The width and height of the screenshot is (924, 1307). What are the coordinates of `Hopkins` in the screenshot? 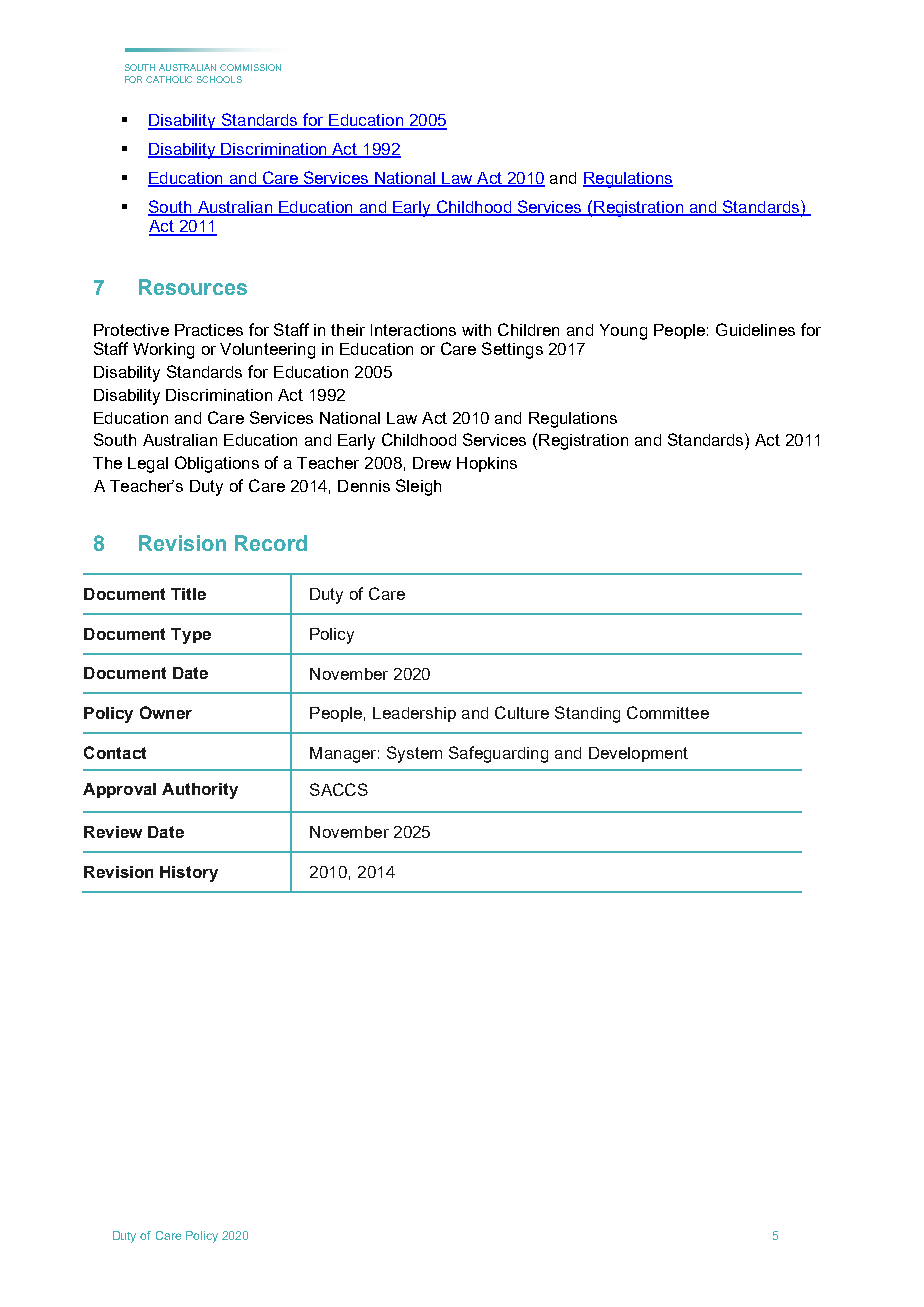 It's located at (487, 464).
